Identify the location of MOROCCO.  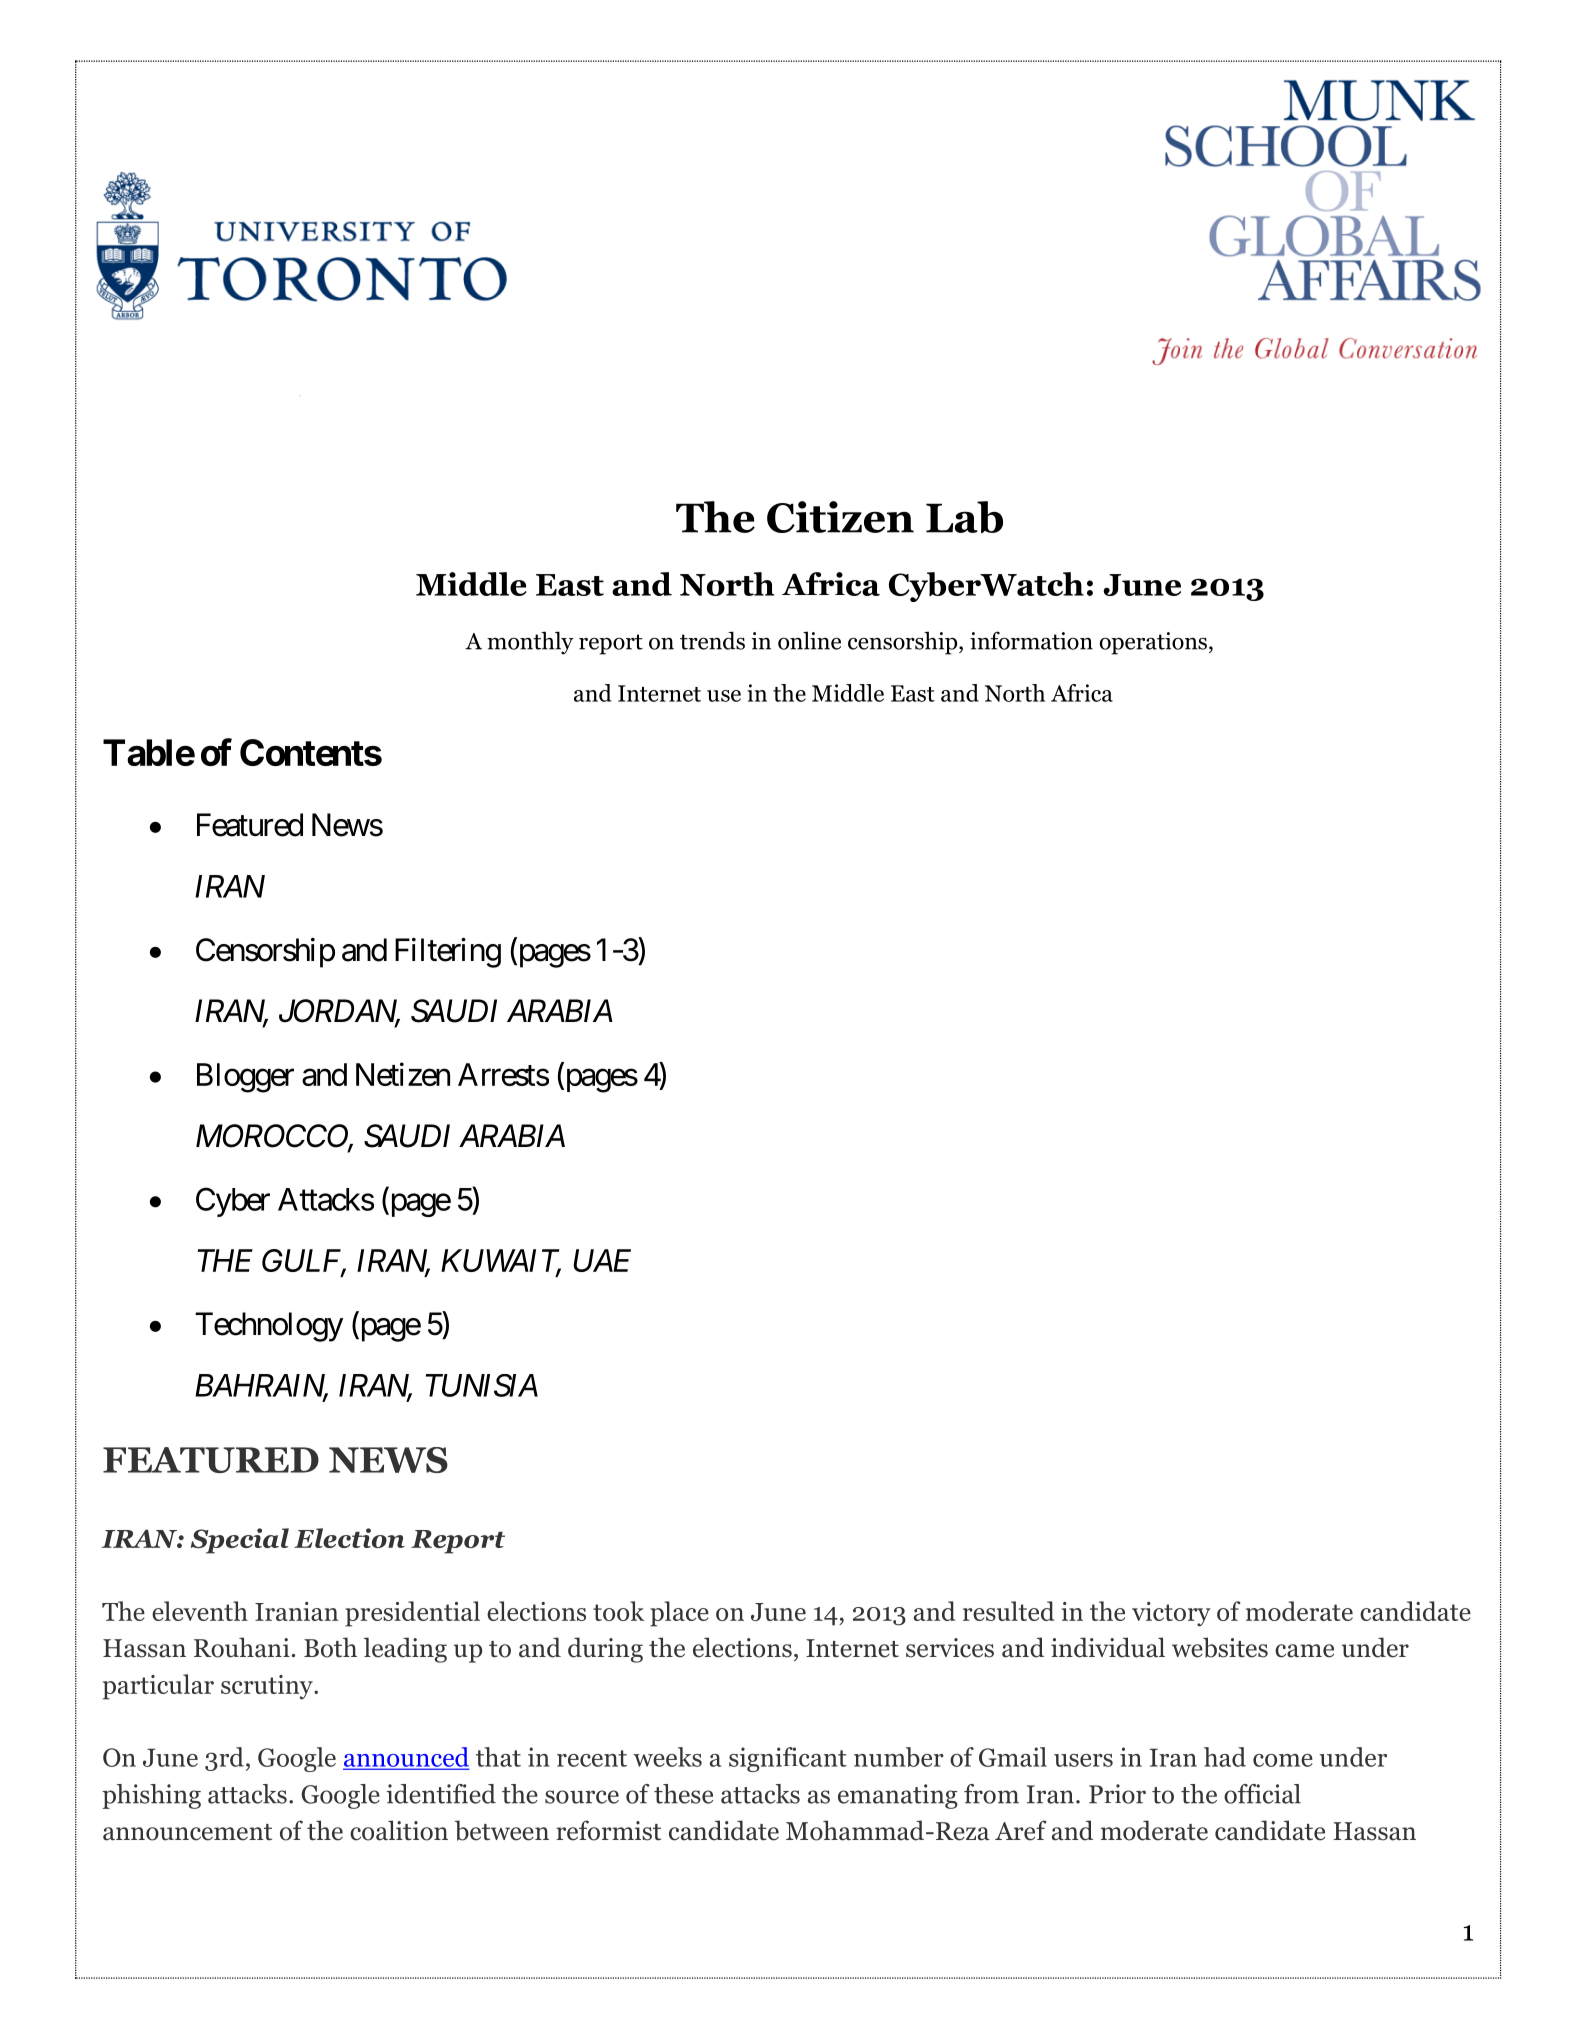
(272, 1137).
